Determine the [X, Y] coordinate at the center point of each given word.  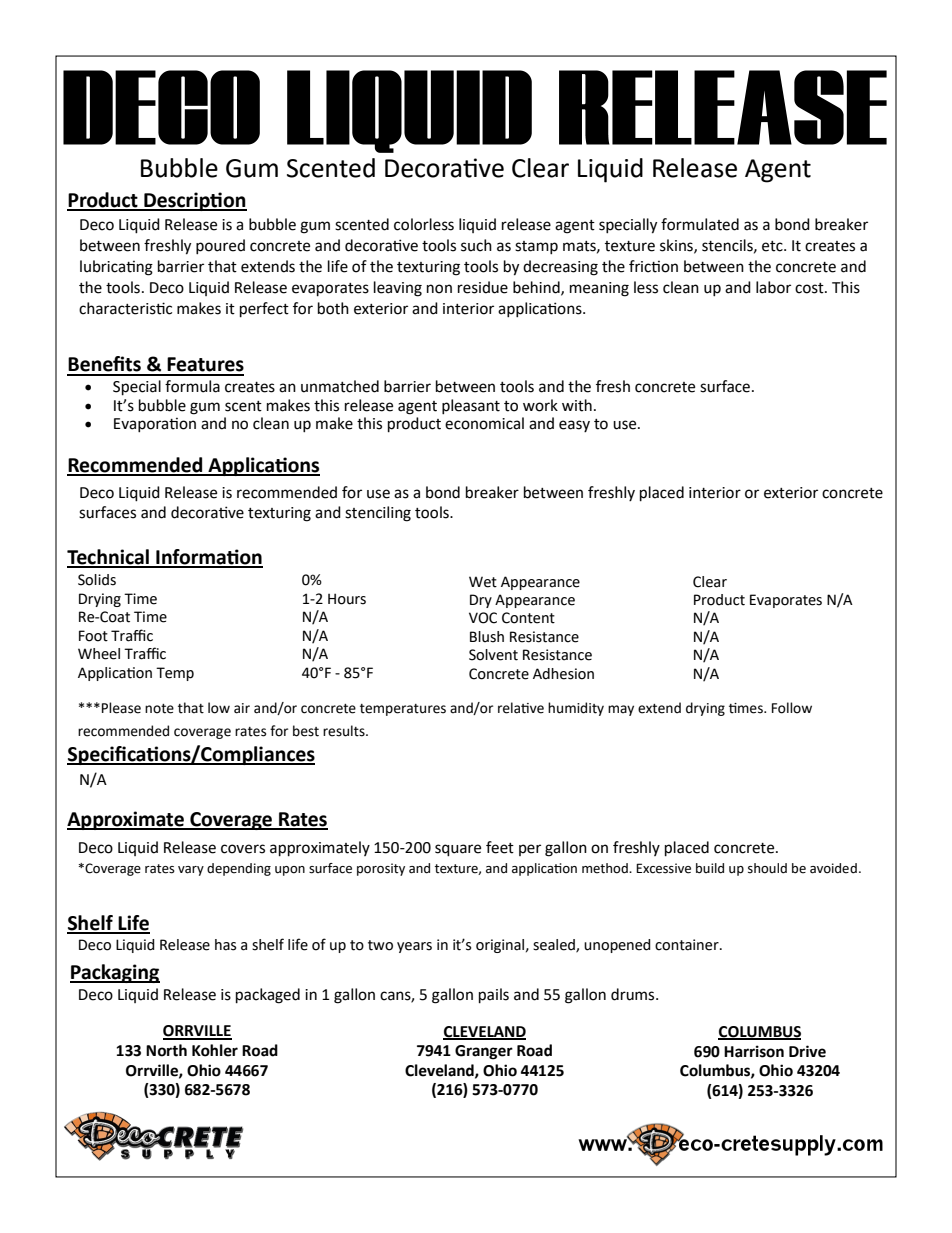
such [476, 245]
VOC [483, 618]
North [166, 1050]
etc [773, 246]
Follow [792, 708]
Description [194, 201]
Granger [484, 1052]
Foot [93, 636]
